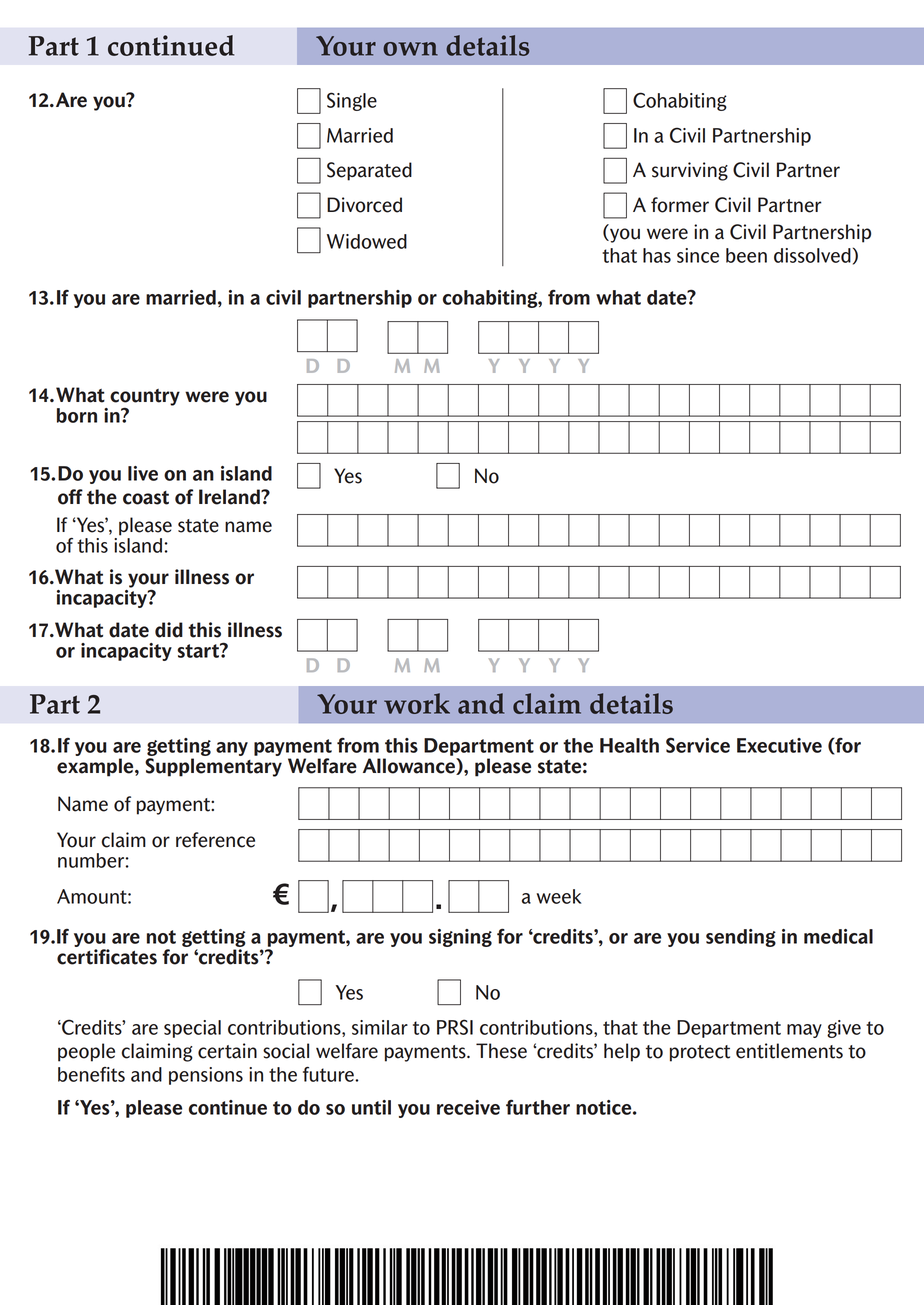 The width and height of the screenshot is (924, 1305). What do you see at coordinates (206, 1076) in the screenshot?
I see `pensions` at bounding box center [206, 1076].
